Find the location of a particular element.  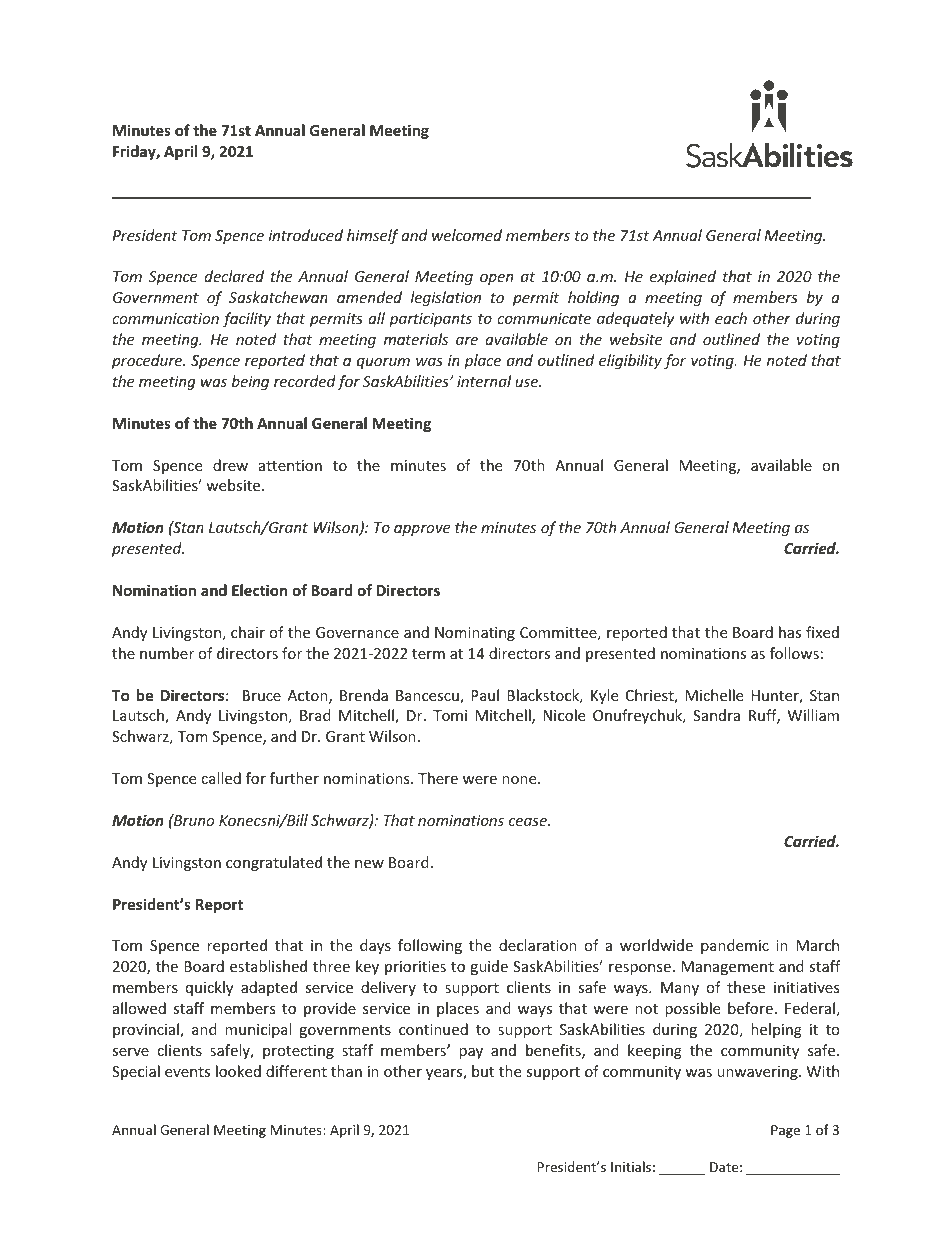

unwavering is located at coordinates (758, 1073).
